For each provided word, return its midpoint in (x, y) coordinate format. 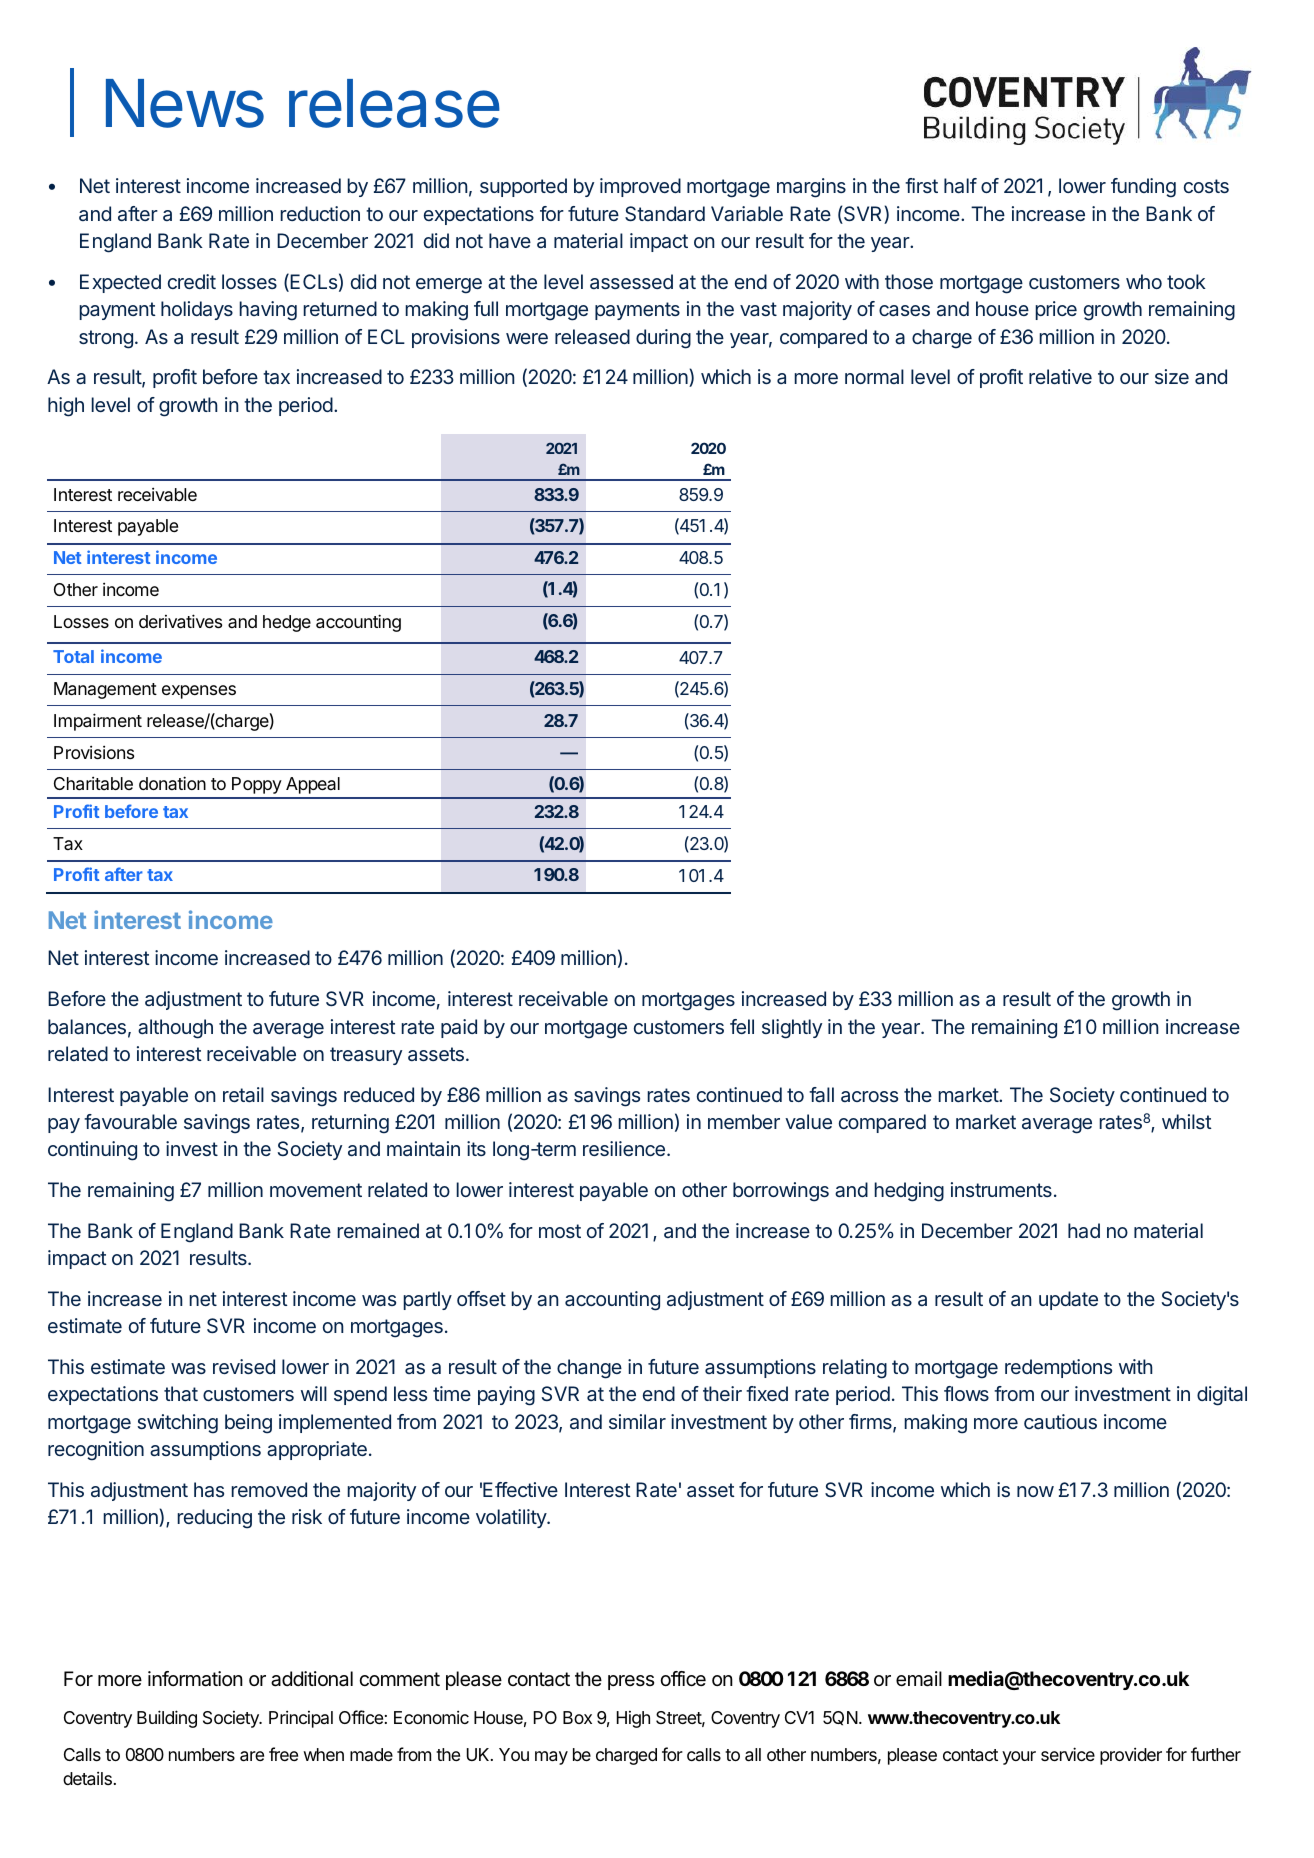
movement (316, 1190)
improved (640, 187)
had (1084, 1231)
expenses (199, 692)
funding (1143, 188)
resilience (624, 1148)
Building (167, 1719)
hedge (287, 623)
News (185, 103)
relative (1060, 377)
